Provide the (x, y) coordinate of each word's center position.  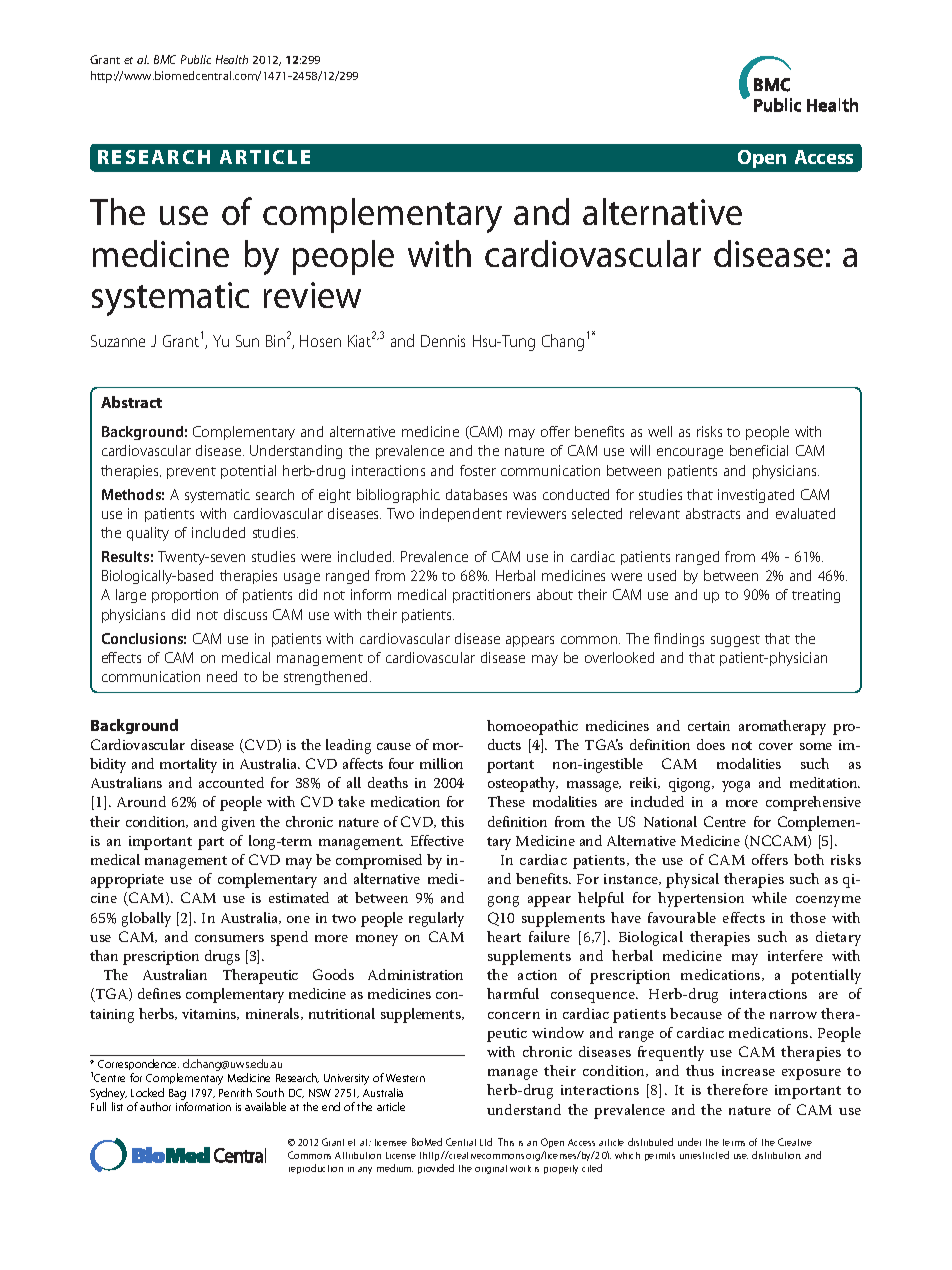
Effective (437, 840)
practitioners (491, 596)
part (211, 843)
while (769, 897)
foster (478, 470)
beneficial (759, 450)
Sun (247, 341)
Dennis (443, 341)
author (155, 1106)
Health (232, 59)
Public (196, 59)
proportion (185, 596)
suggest (735, 641)
